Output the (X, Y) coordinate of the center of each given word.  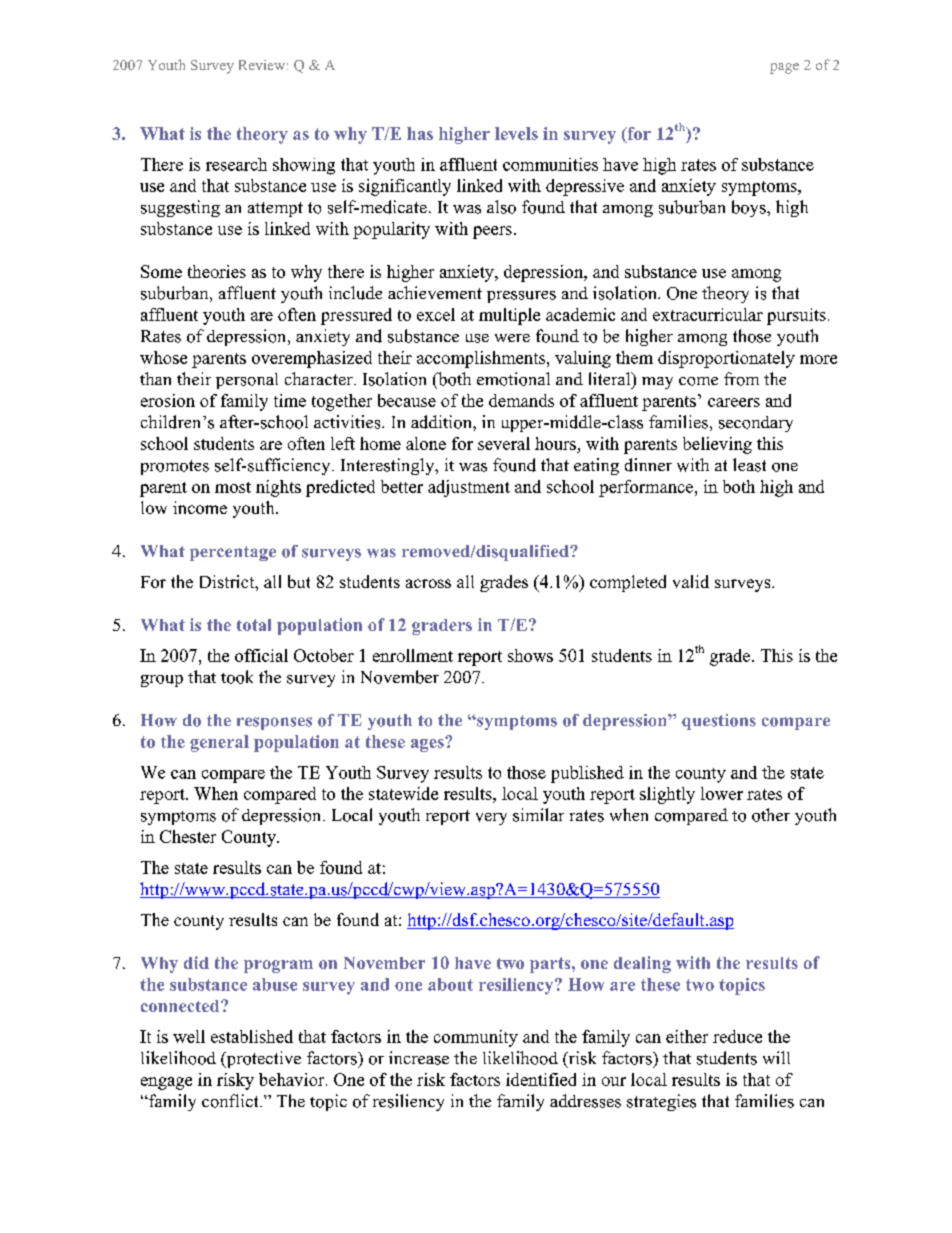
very (491, 819)
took (237, 677)
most (233, 487)
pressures (521, 297)
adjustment (469, 488)
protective (262, 1059)
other (771, 815)
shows (530, 655)
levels (516, 133)
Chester (188, 836)
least (749, 465)
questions (719, 722)
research (236, 164)
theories (217, 271)
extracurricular (708, 314)
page (784, 68)
